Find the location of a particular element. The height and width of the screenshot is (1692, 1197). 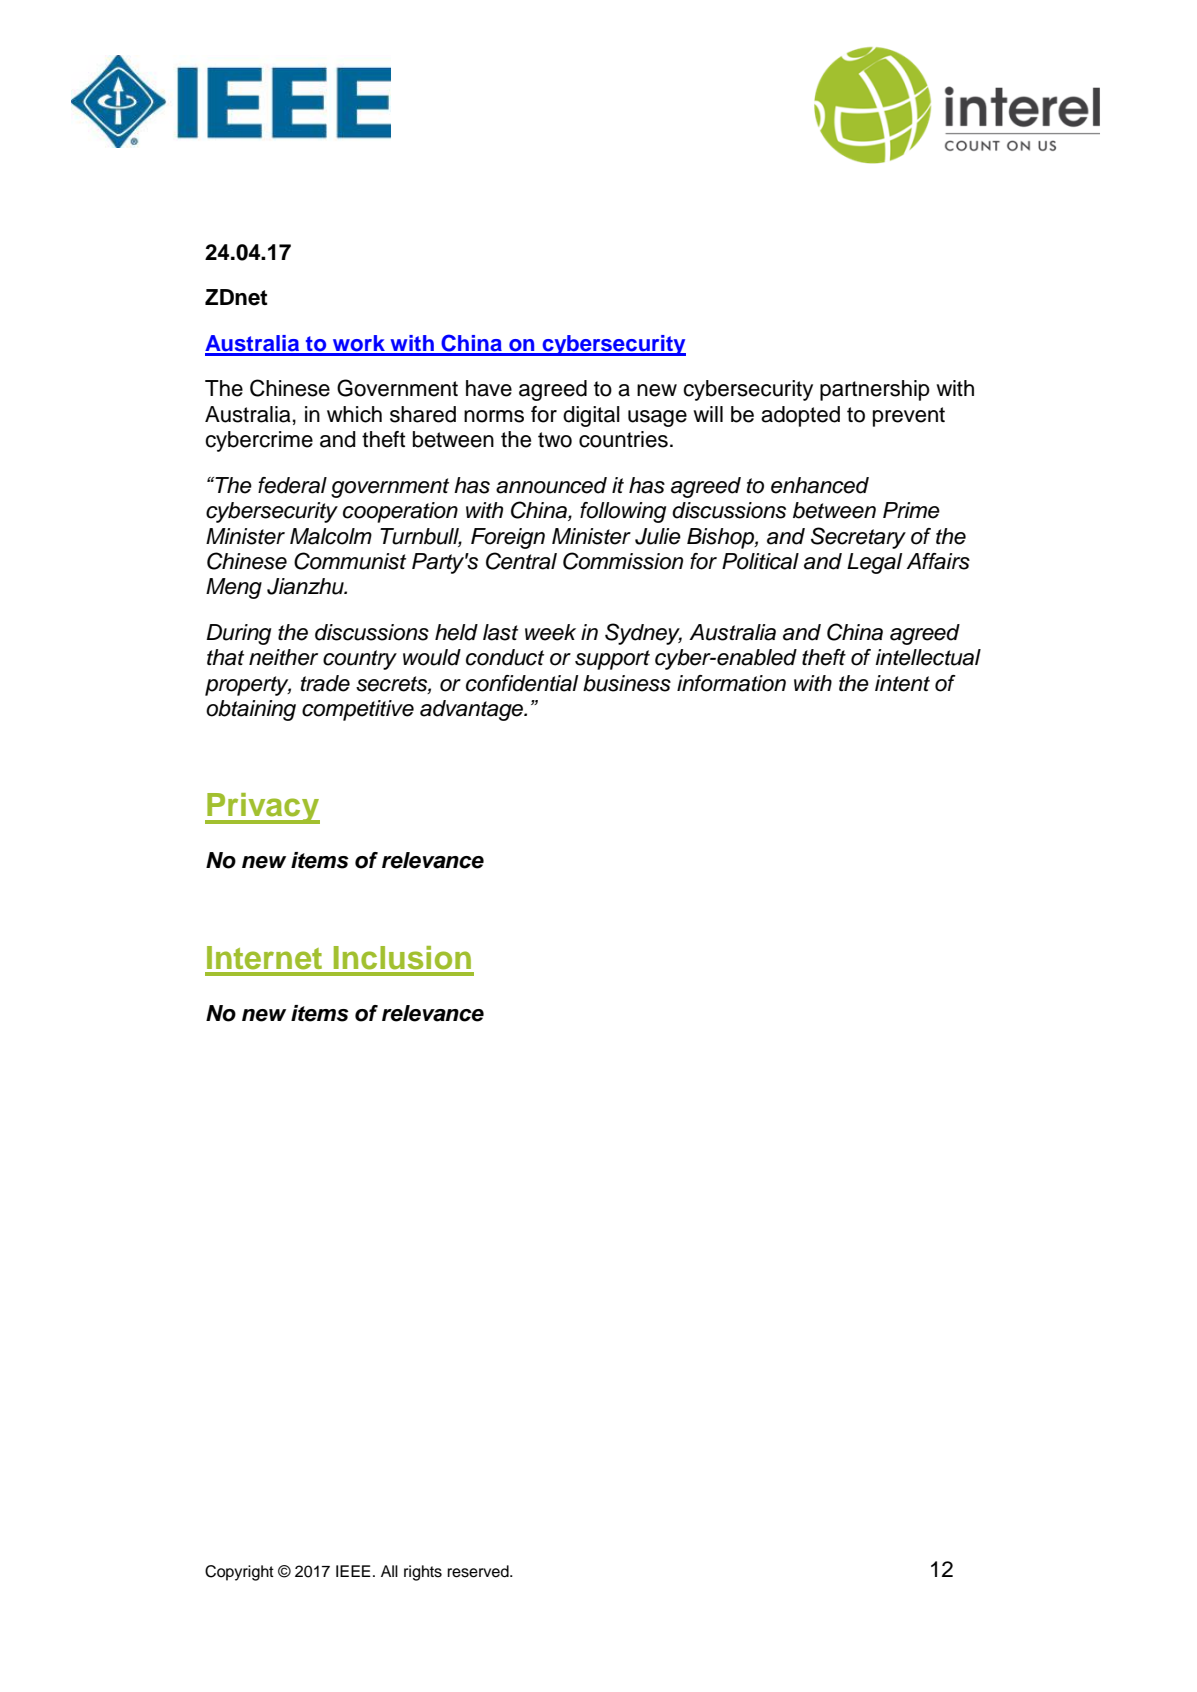

rights is located at coordinates (423, 1573).
